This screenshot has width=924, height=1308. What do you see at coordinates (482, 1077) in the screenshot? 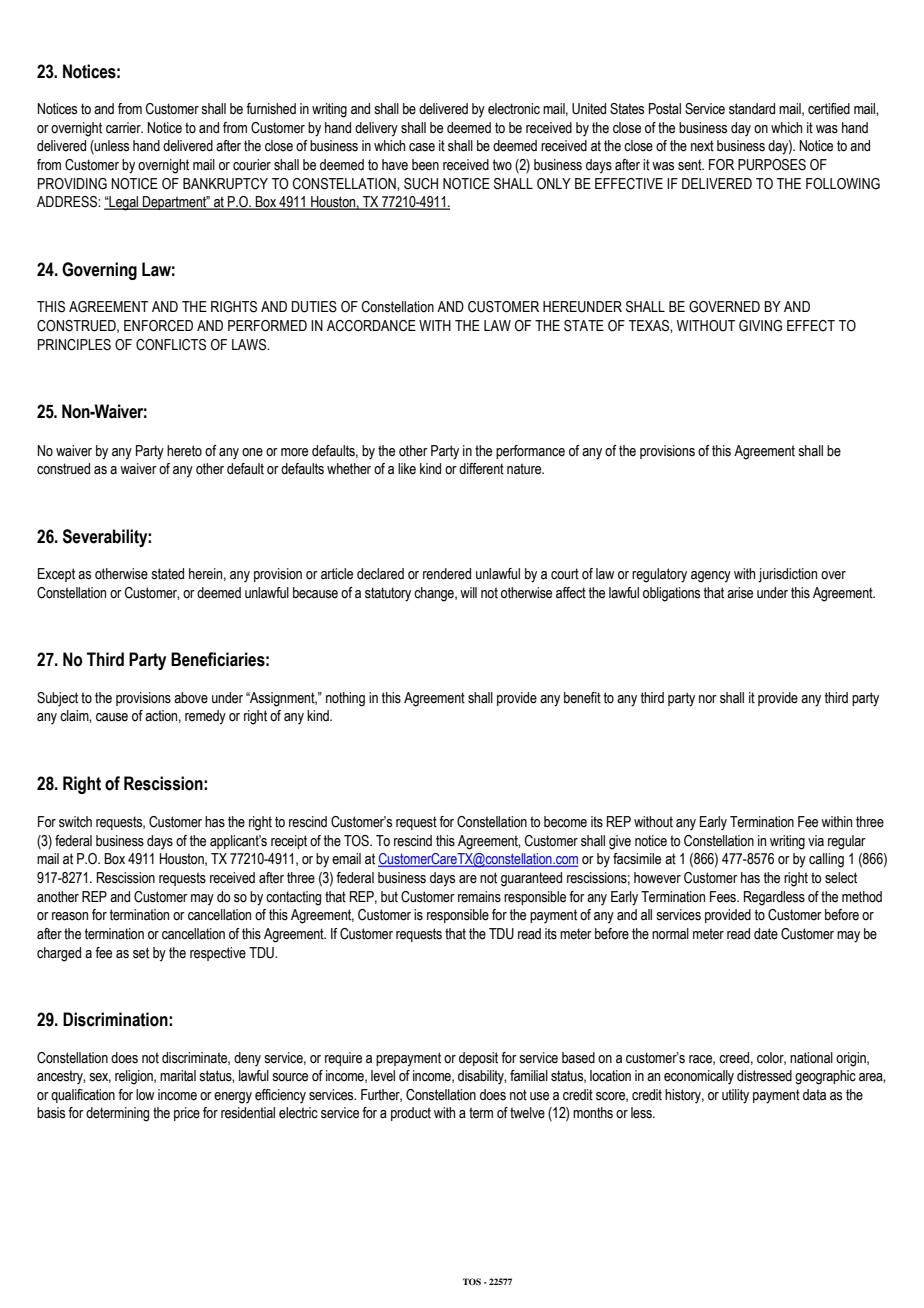
I see `disability` at bounding box center [482, 1077].
